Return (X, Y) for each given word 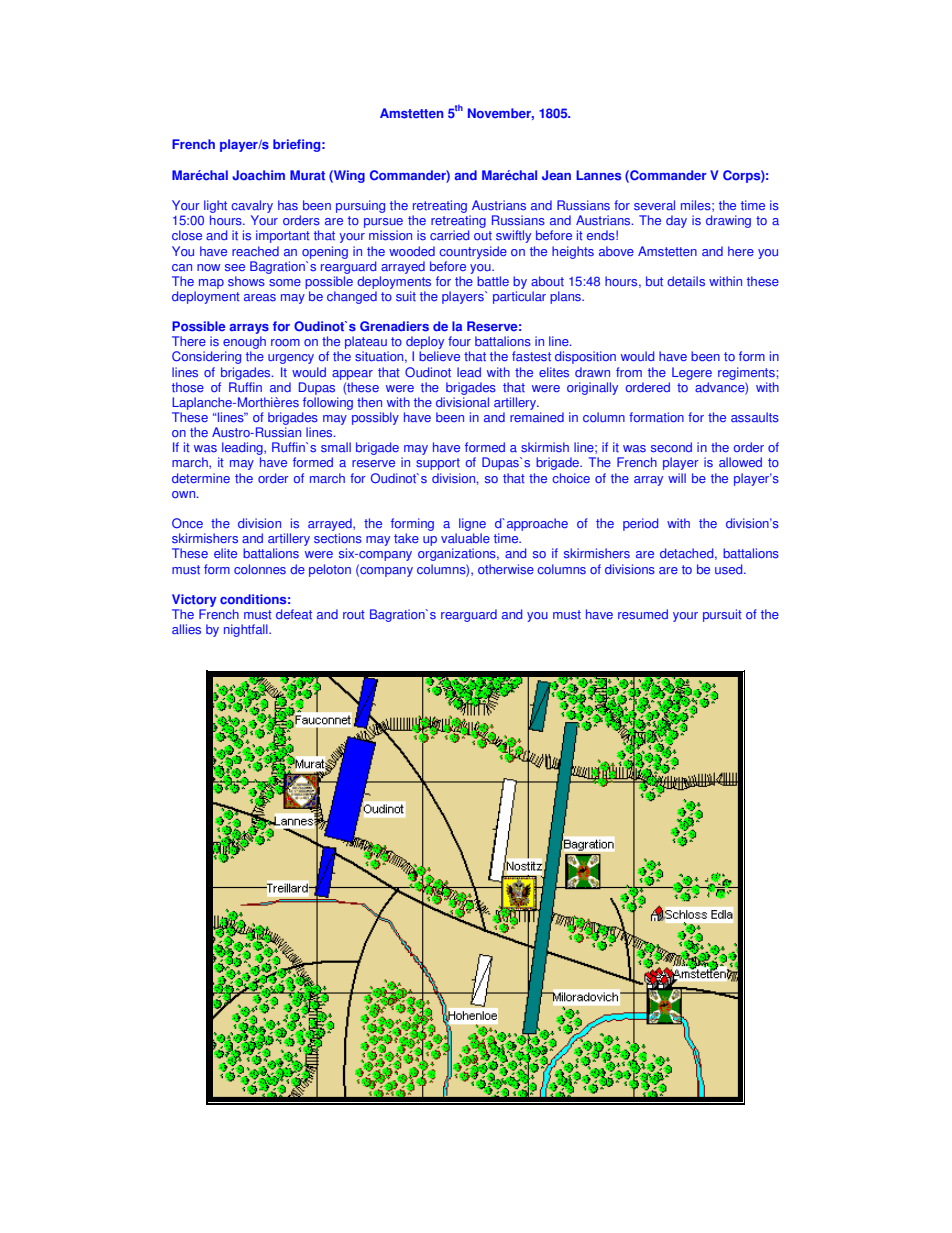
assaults (755, 417)
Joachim (258, 175)
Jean (556, 175)
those (188, 387)
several (654, 205)
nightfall (247, 630)
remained (537, 417)
